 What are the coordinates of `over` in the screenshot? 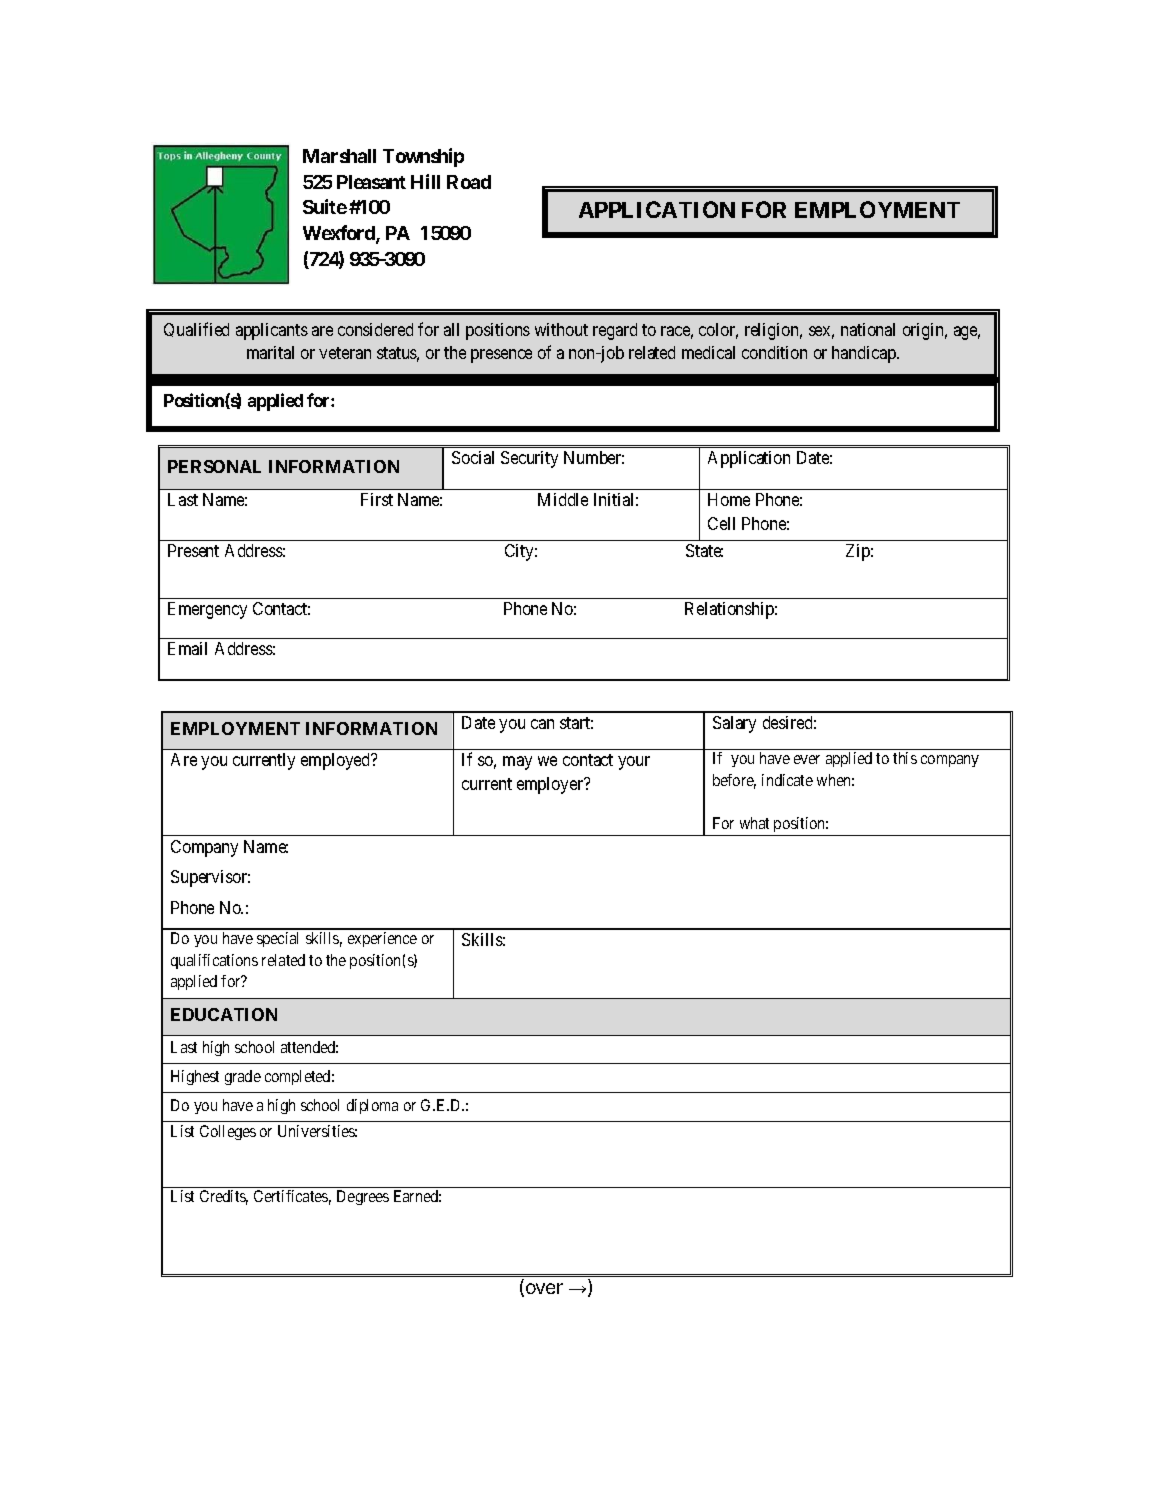 It's located at (543, 1290).
